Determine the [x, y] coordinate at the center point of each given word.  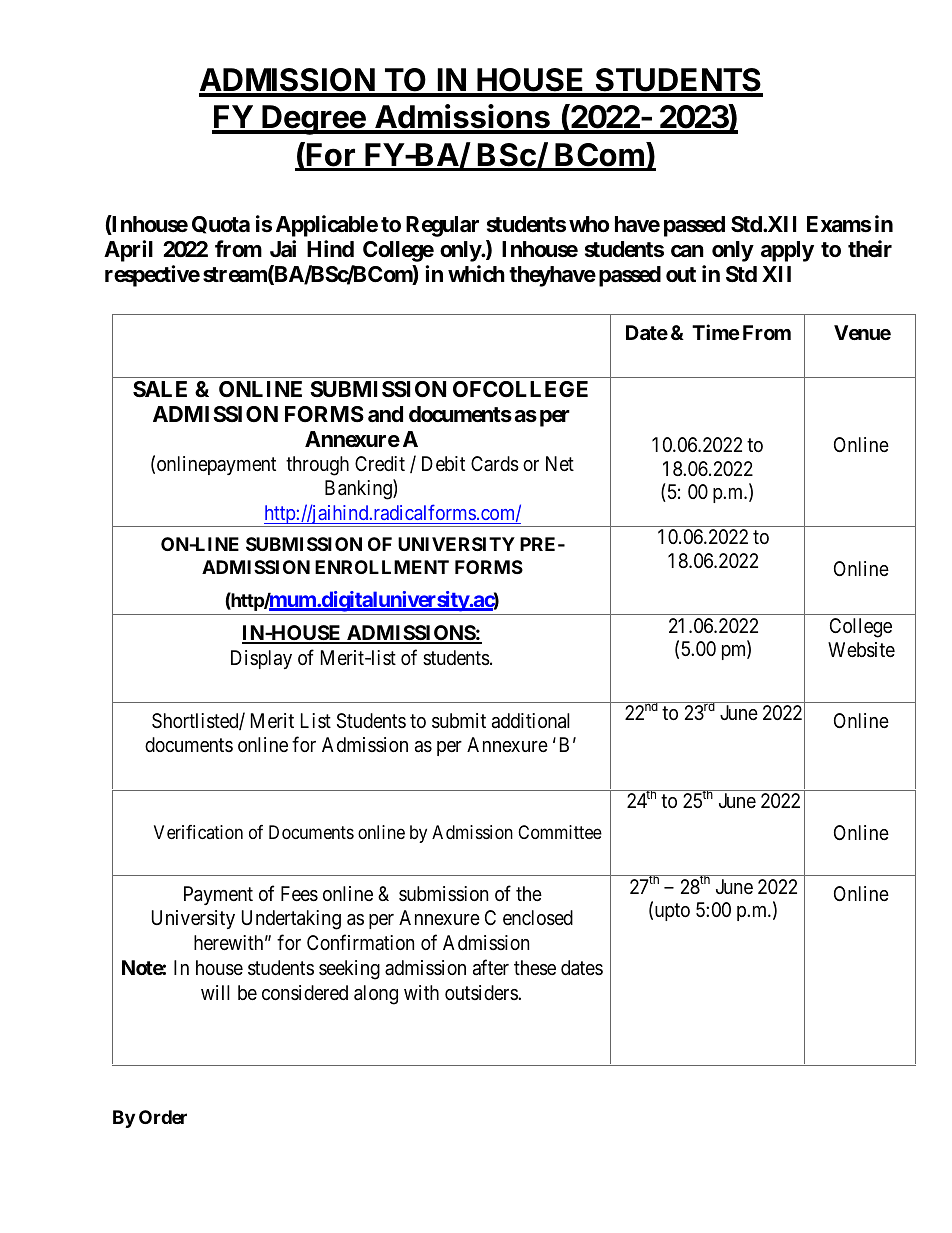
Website [861, 650]
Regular [442, 226]
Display [261, 659]
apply [787, 251]
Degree [314, 120]
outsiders [482, 992]
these [535, 968]
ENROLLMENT [382, 567]
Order [163, 1117]
